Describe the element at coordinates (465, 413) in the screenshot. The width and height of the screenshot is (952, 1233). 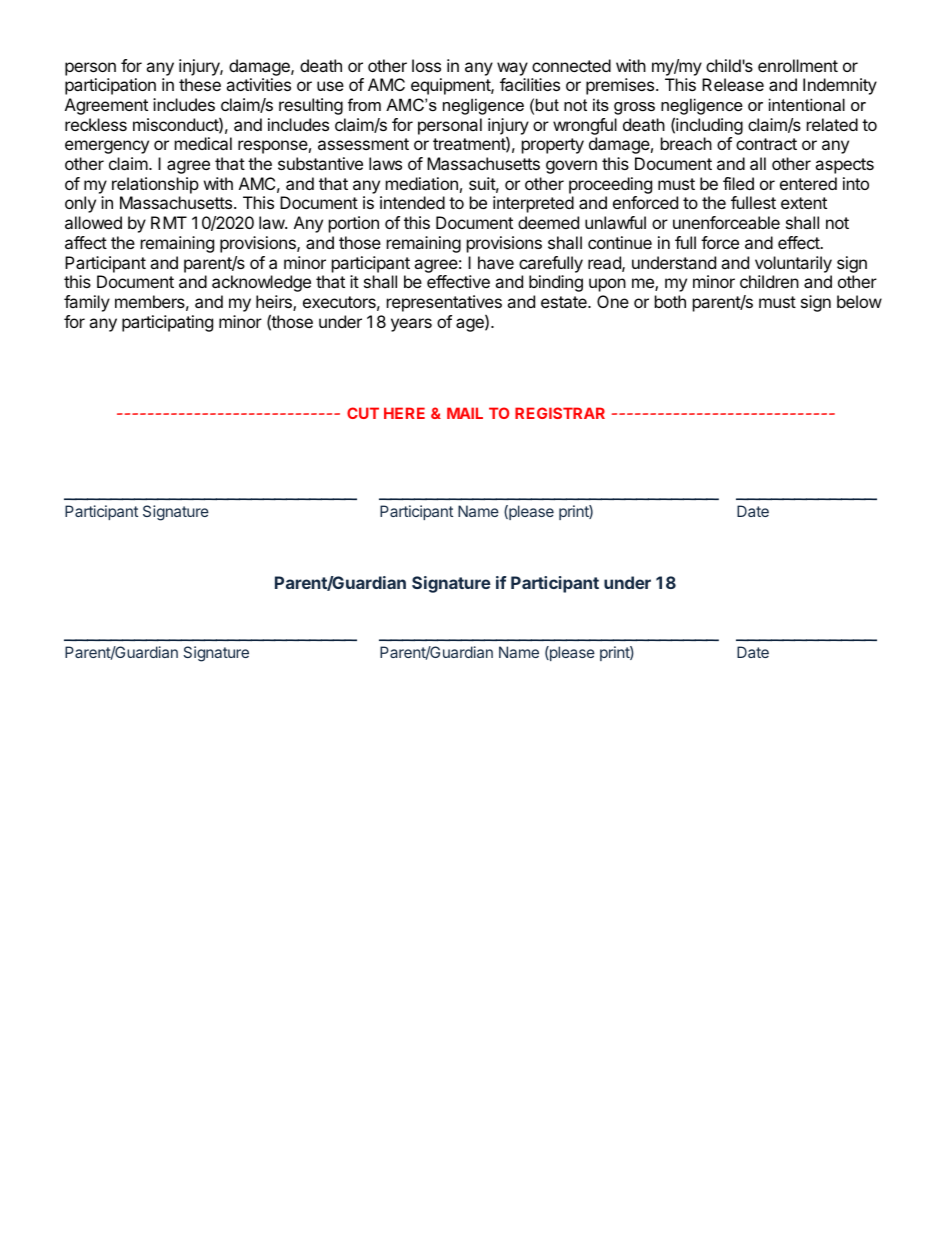
I see `MAIL` at that location.
